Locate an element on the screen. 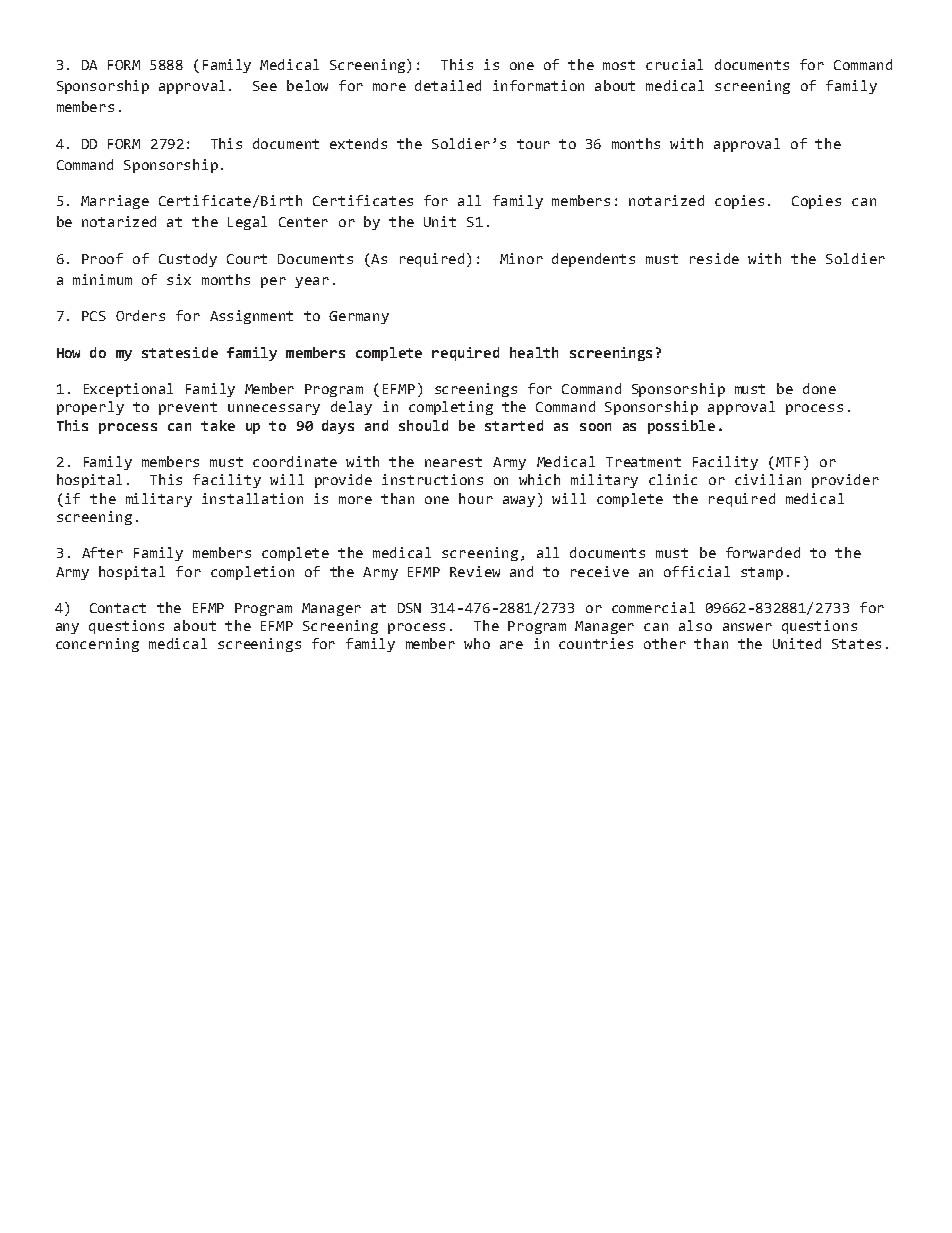  crucial is located at coordinates (674, 64).
